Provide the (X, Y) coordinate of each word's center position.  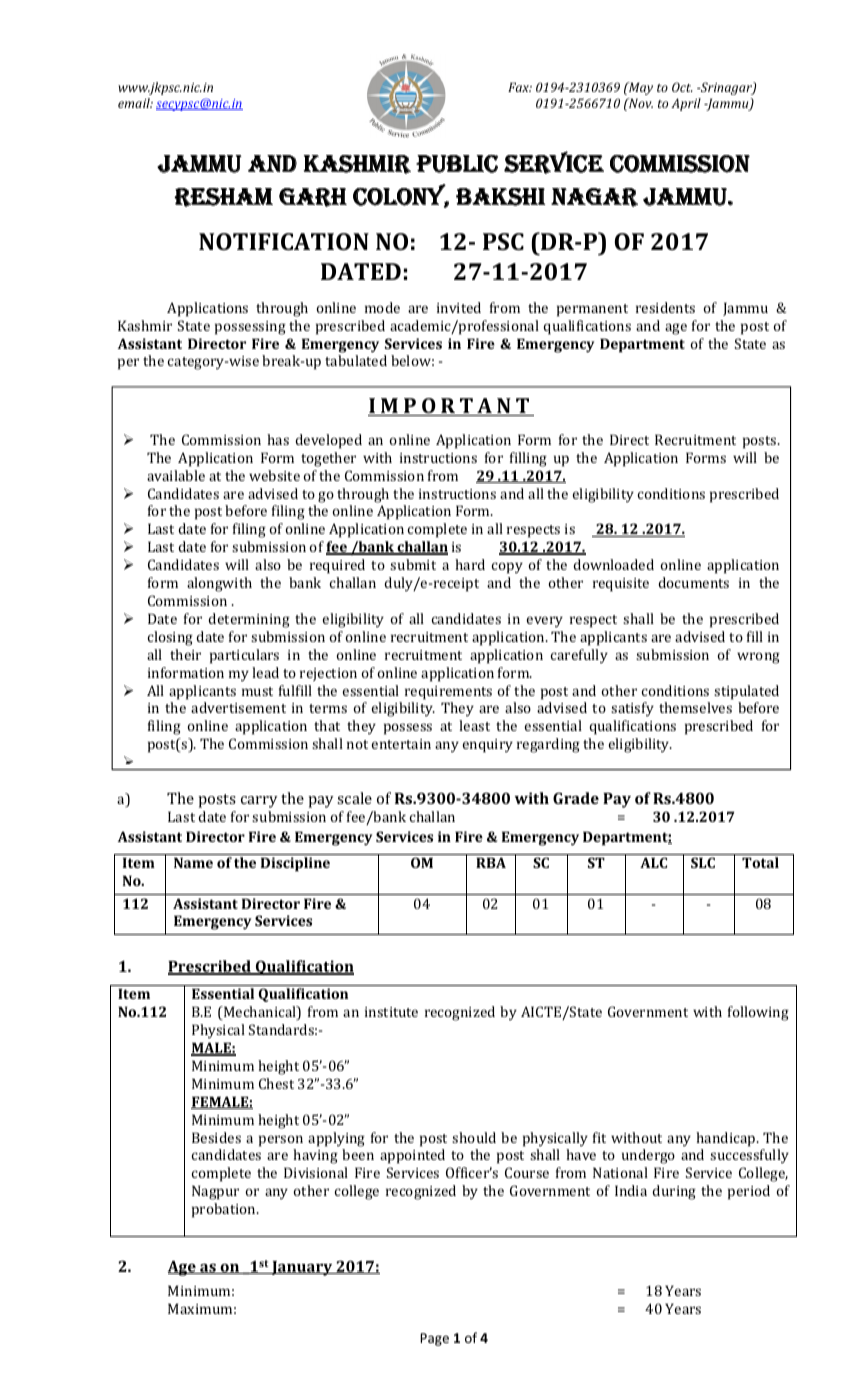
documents (693, 582)
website (274, 475)
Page (434, 1339)
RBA (491, 862)
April (686, 104)
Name (193, 862)
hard (470, 564)
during (674, 1192)
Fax (520, 87)
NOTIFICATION (284, 241)
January (302, 1268)
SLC (703, 862)
